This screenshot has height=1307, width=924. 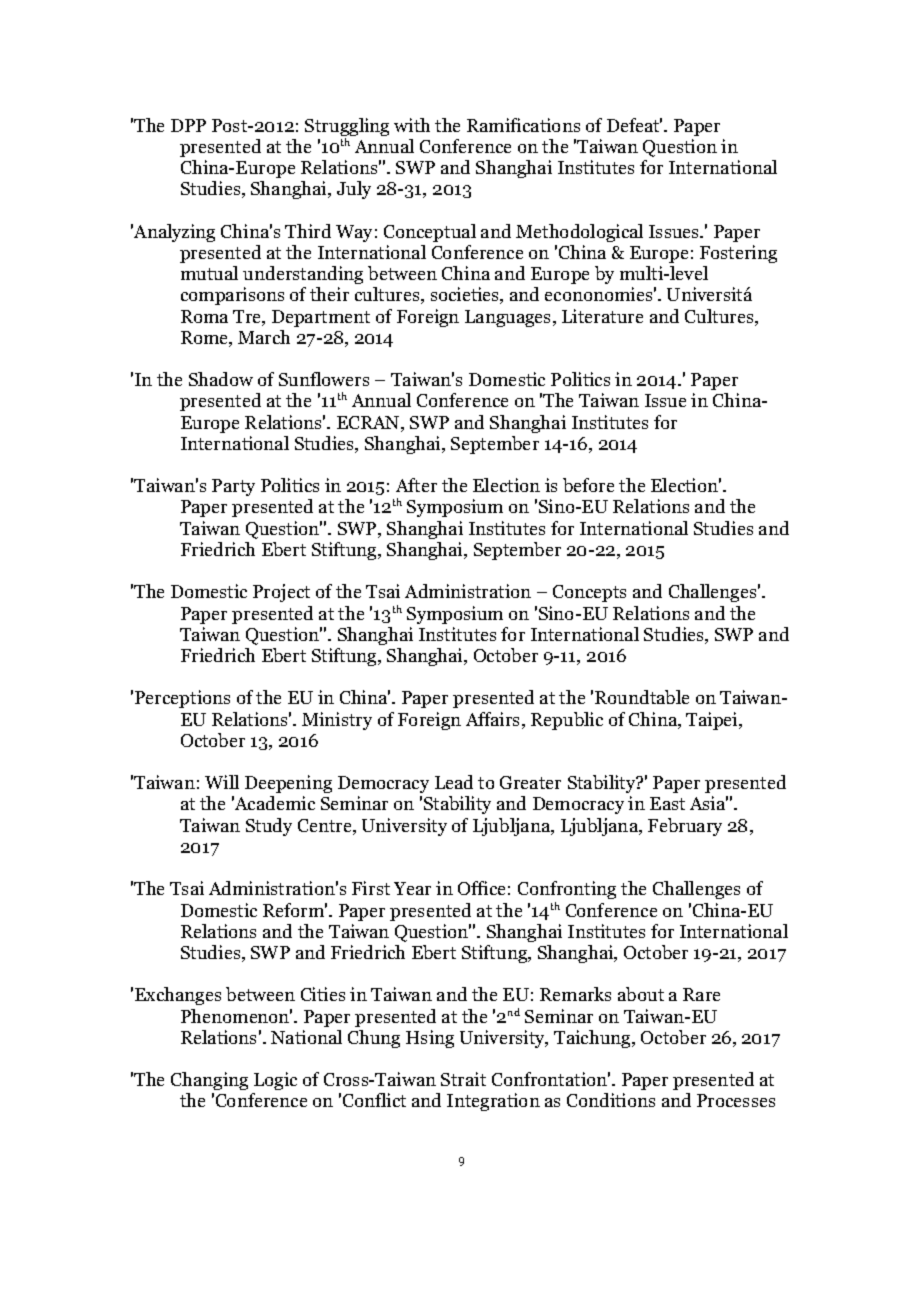 I want to click on Changing, so click(x=209, y=1081).
